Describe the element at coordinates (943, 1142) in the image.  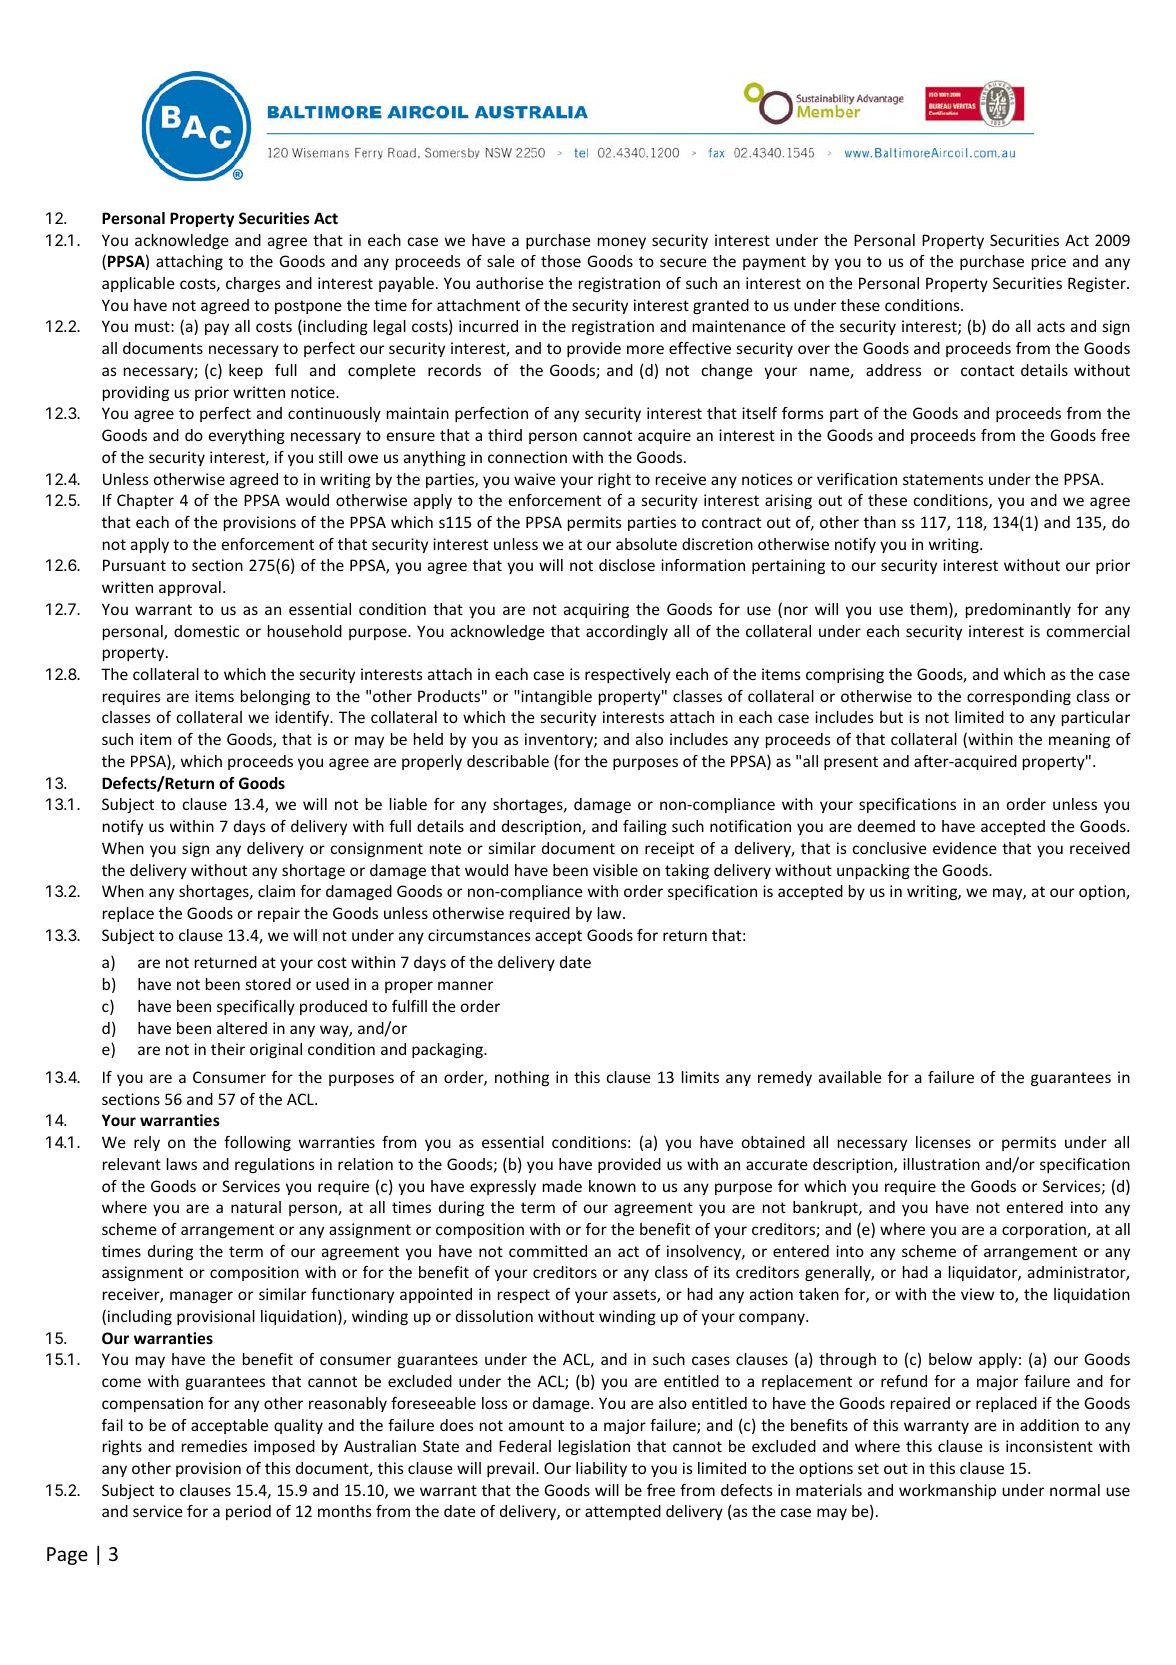
I see `licenses` at that location.
